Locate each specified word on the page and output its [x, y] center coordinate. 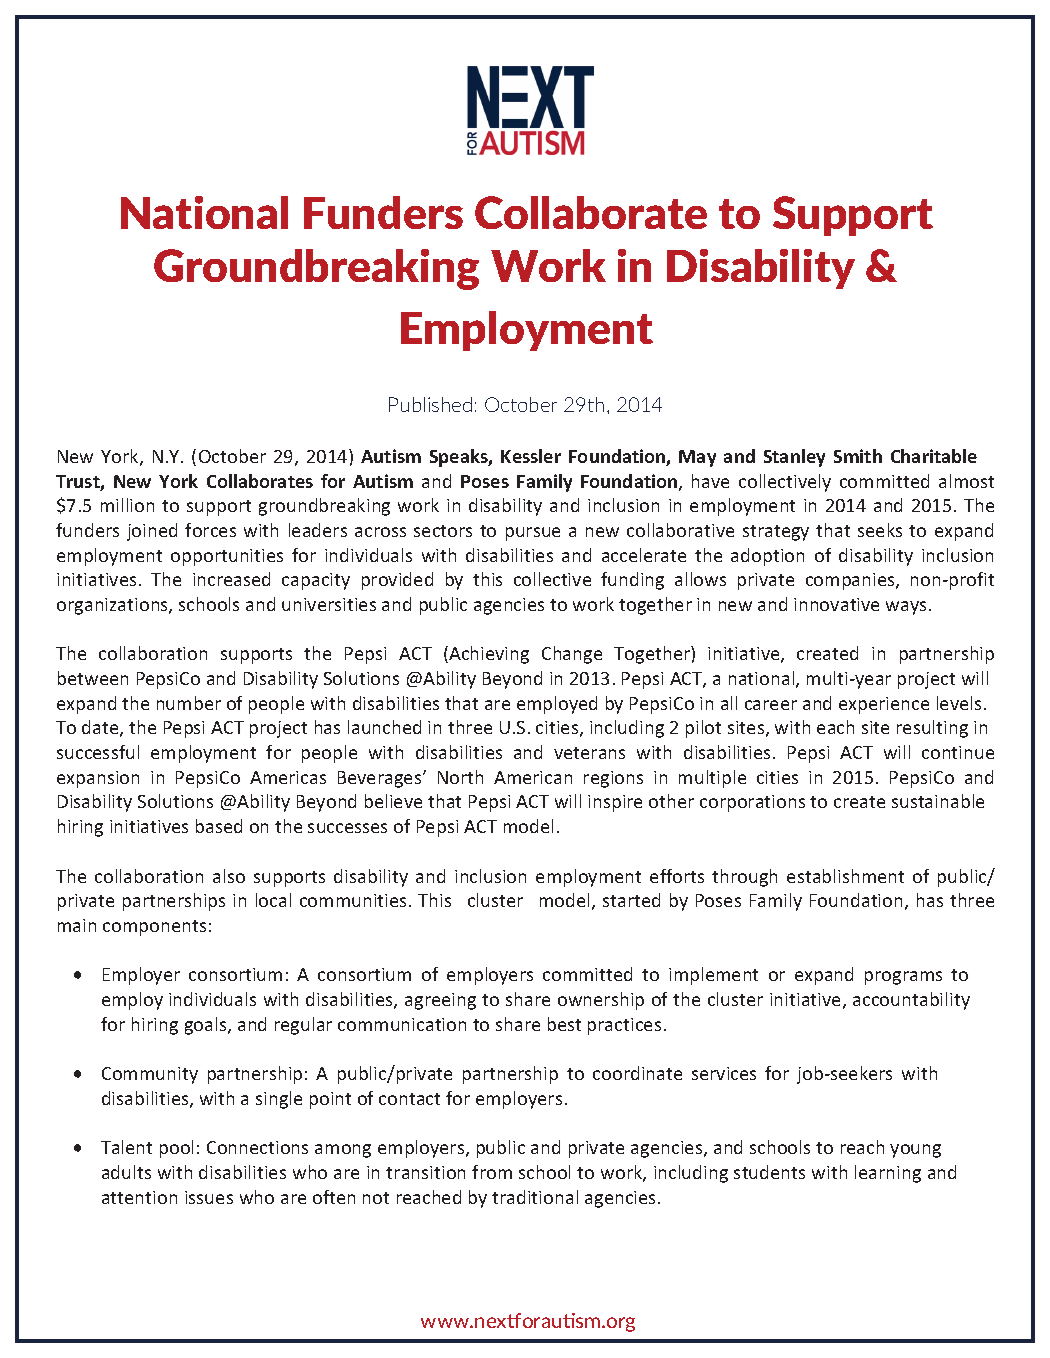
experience [884, 705]
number [189, 703]
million [127, 505]
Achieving [488, 655]
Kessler [531, 456]
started [631, 900]
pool [176, 1149]
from [492, 1172]
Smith [858, 456]
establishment [845, 876]
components [154, 928]
